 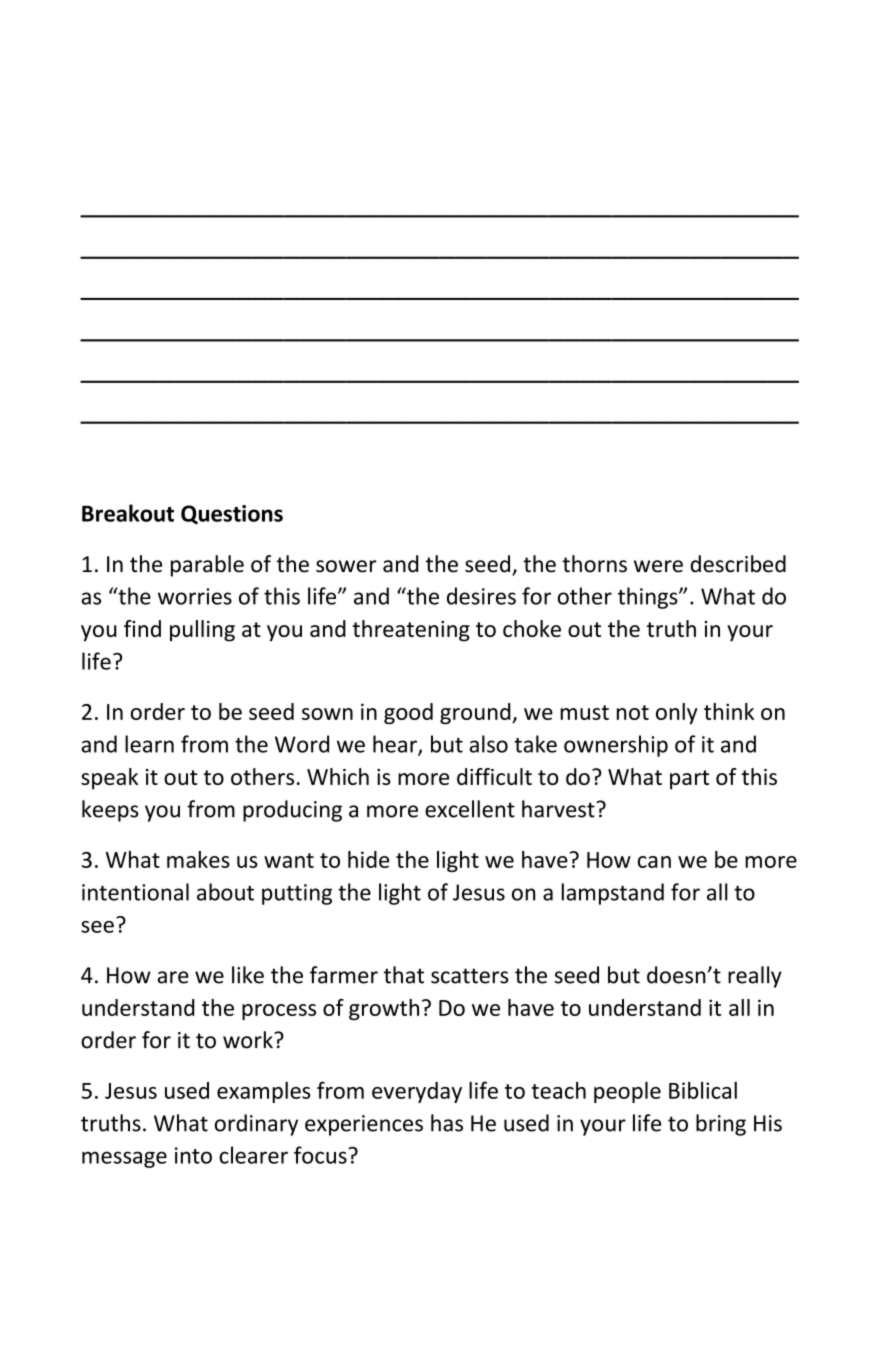 I want to click on were, so click(x=658, y=566).
